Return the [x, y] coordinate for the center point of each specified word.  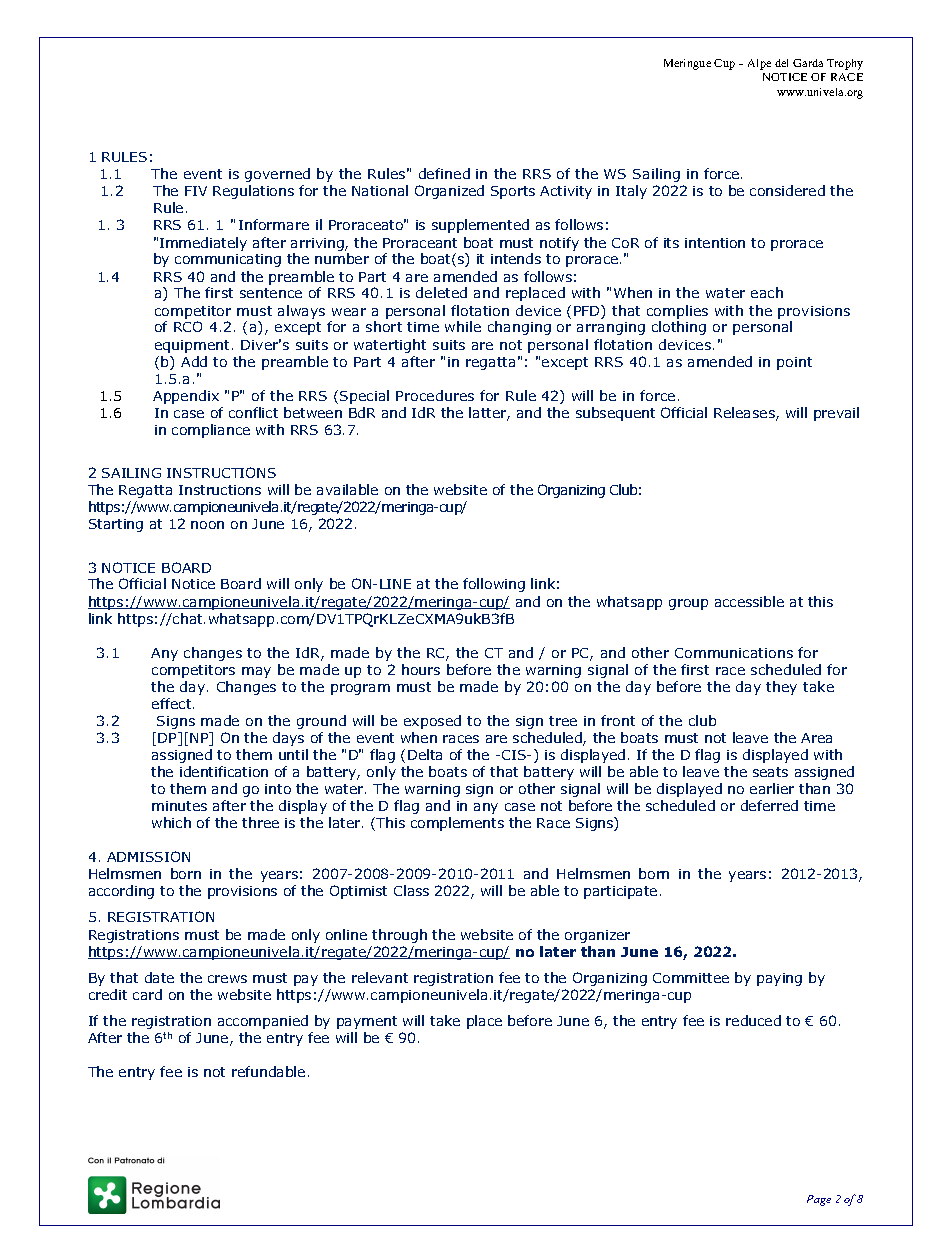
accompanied [263, 1022]
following [494, 585]
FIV [196, 191]
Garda [808, 63]
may [256, 672]
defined [444, 173]
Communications [734, 653]
